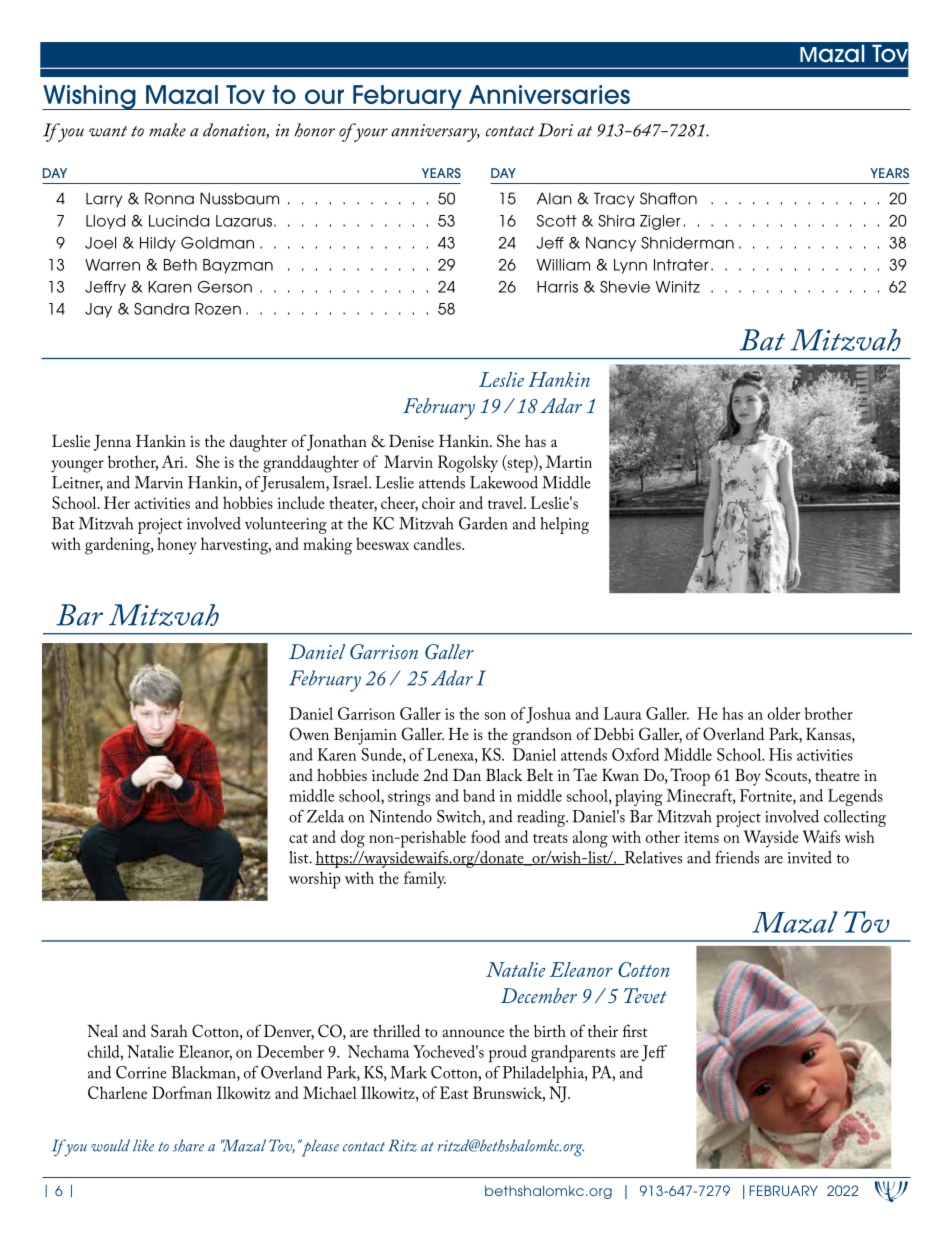 The image size is (952, 1233). I want to click on make, so click(167, 130).
